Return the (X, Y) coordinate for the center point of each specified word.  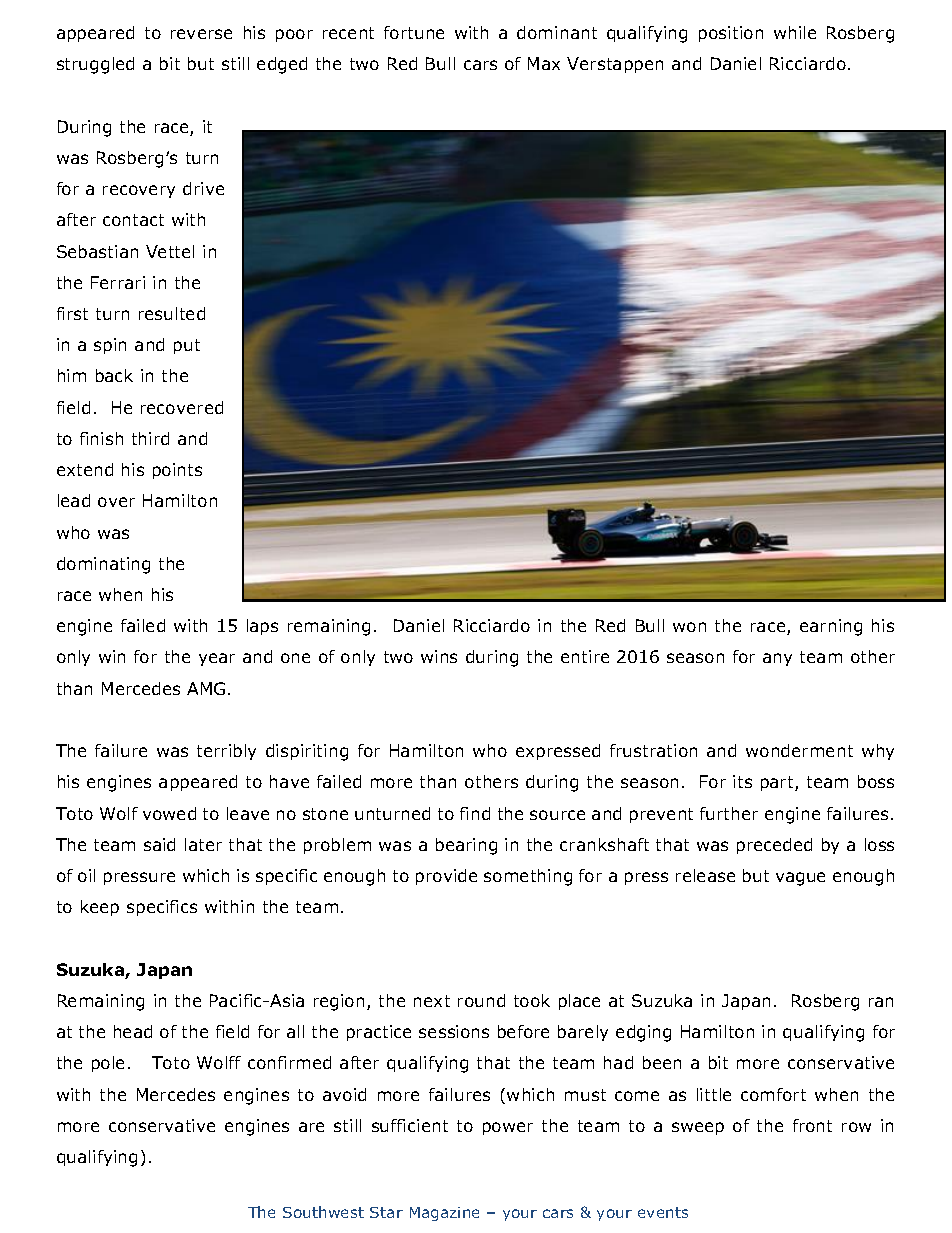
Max (544, 63)
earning (831, 627)
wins (439, 656)
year (217, 659)
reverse (201, 34)
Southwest (323, 1212)
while (795, 32)
